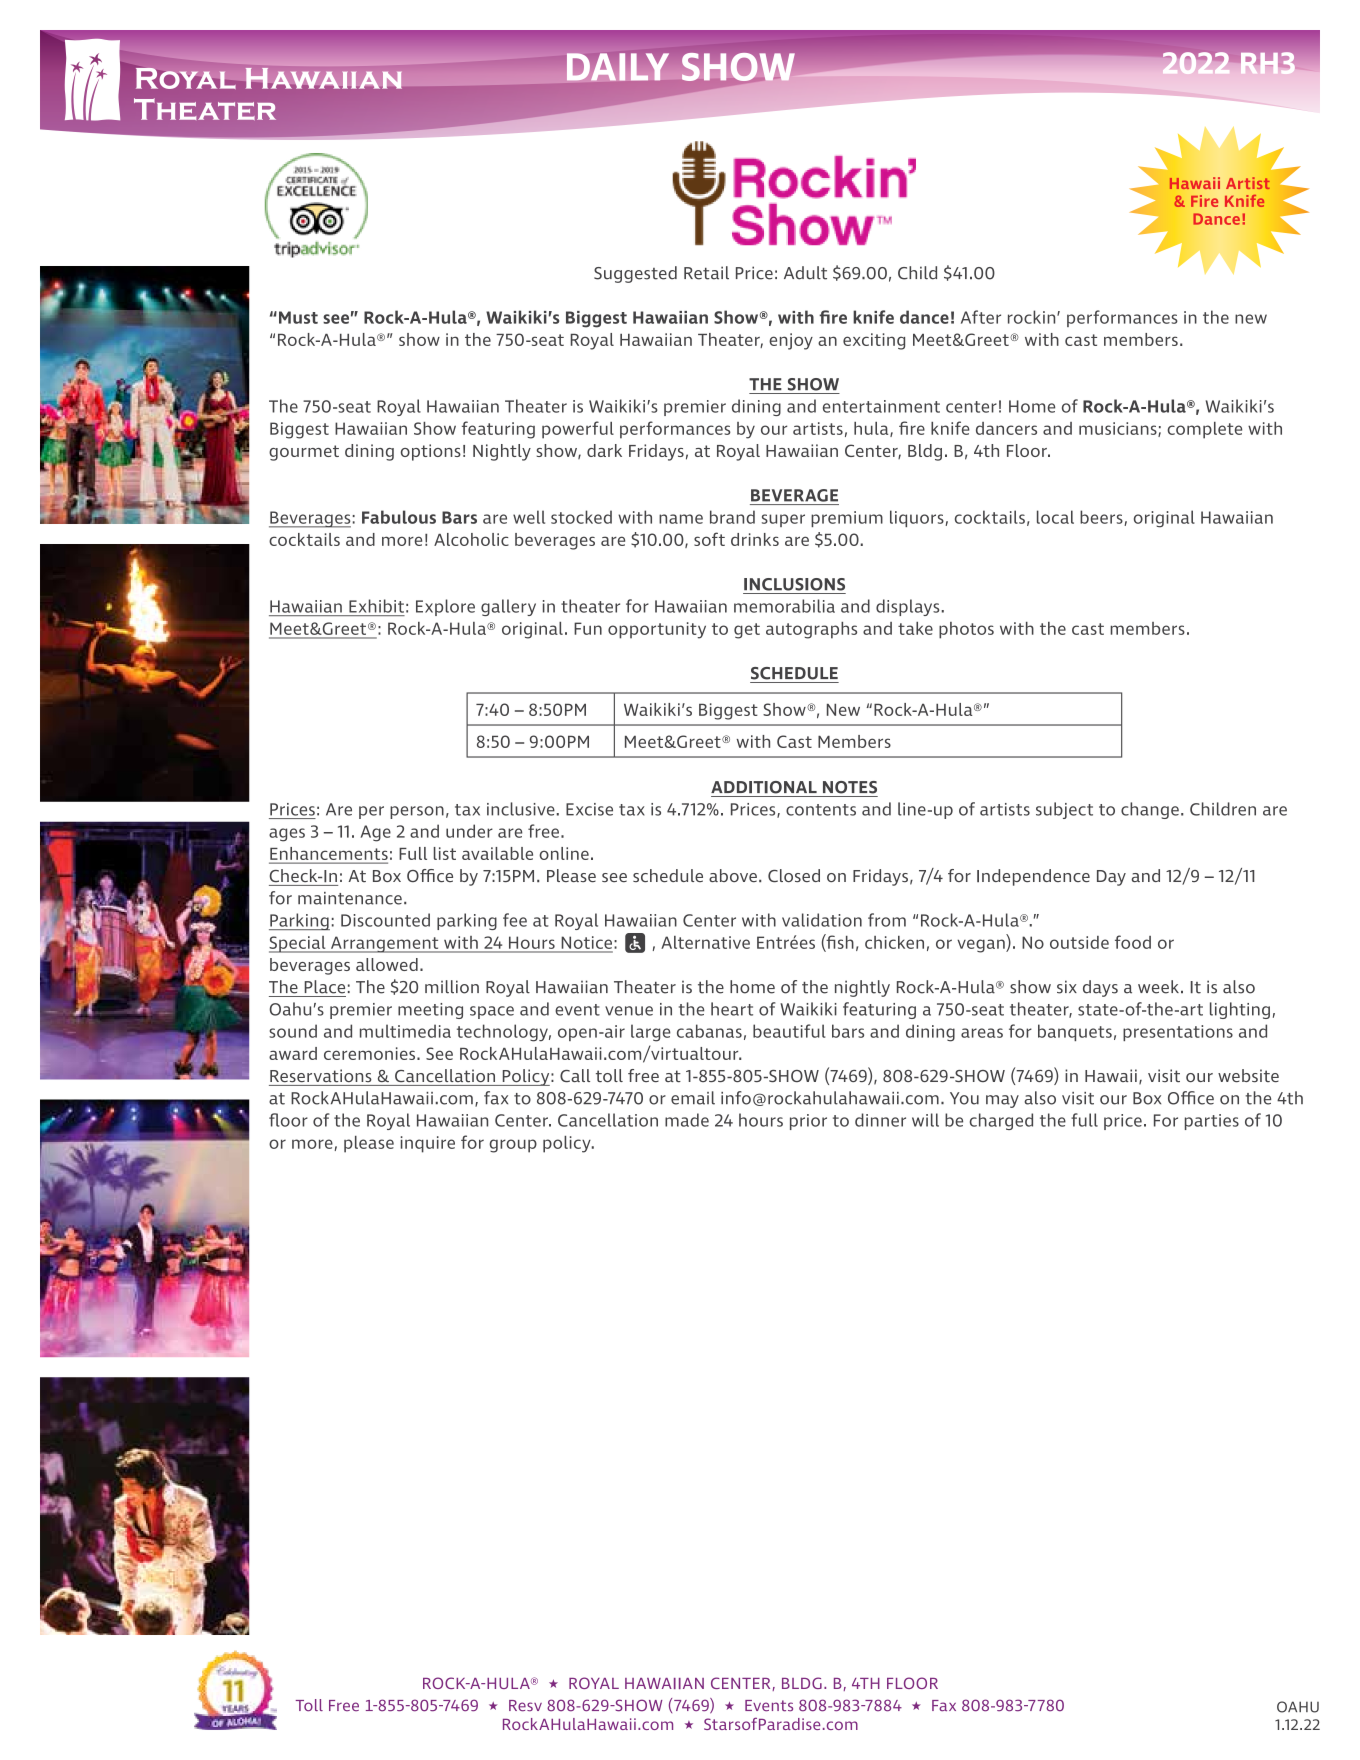 The width and height of the screenshot is (1360, 1760). I want to click on entertainment, so click(881, 406).
